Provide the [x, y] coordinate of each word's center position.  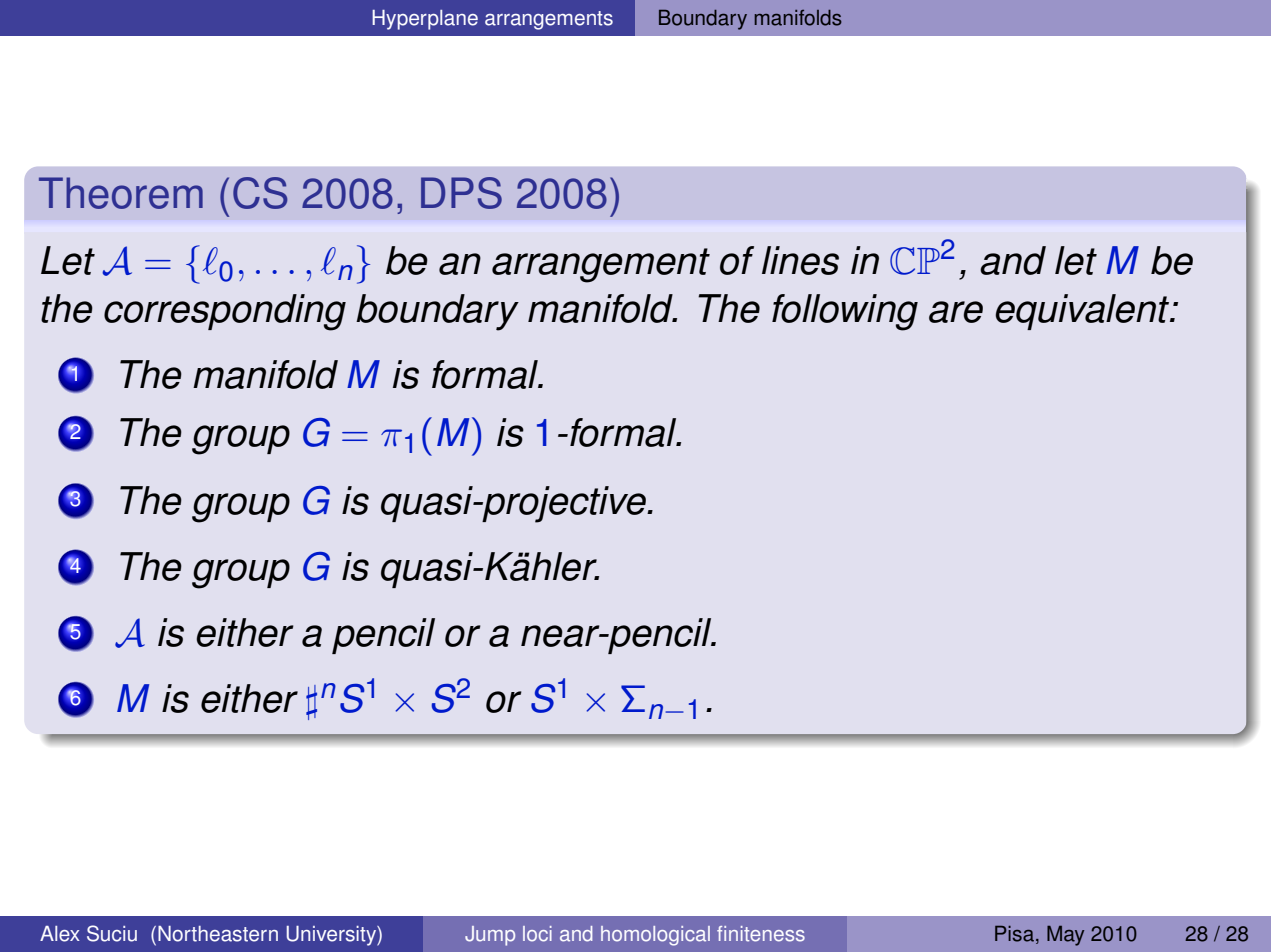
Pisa [1014, 934]
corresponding [225, 312]
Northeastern [218, 934]
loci [537, 934]
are [956, 312]
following [845, 312]
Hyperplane [425, 20]
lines [800, 260]
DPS [461, 193]
